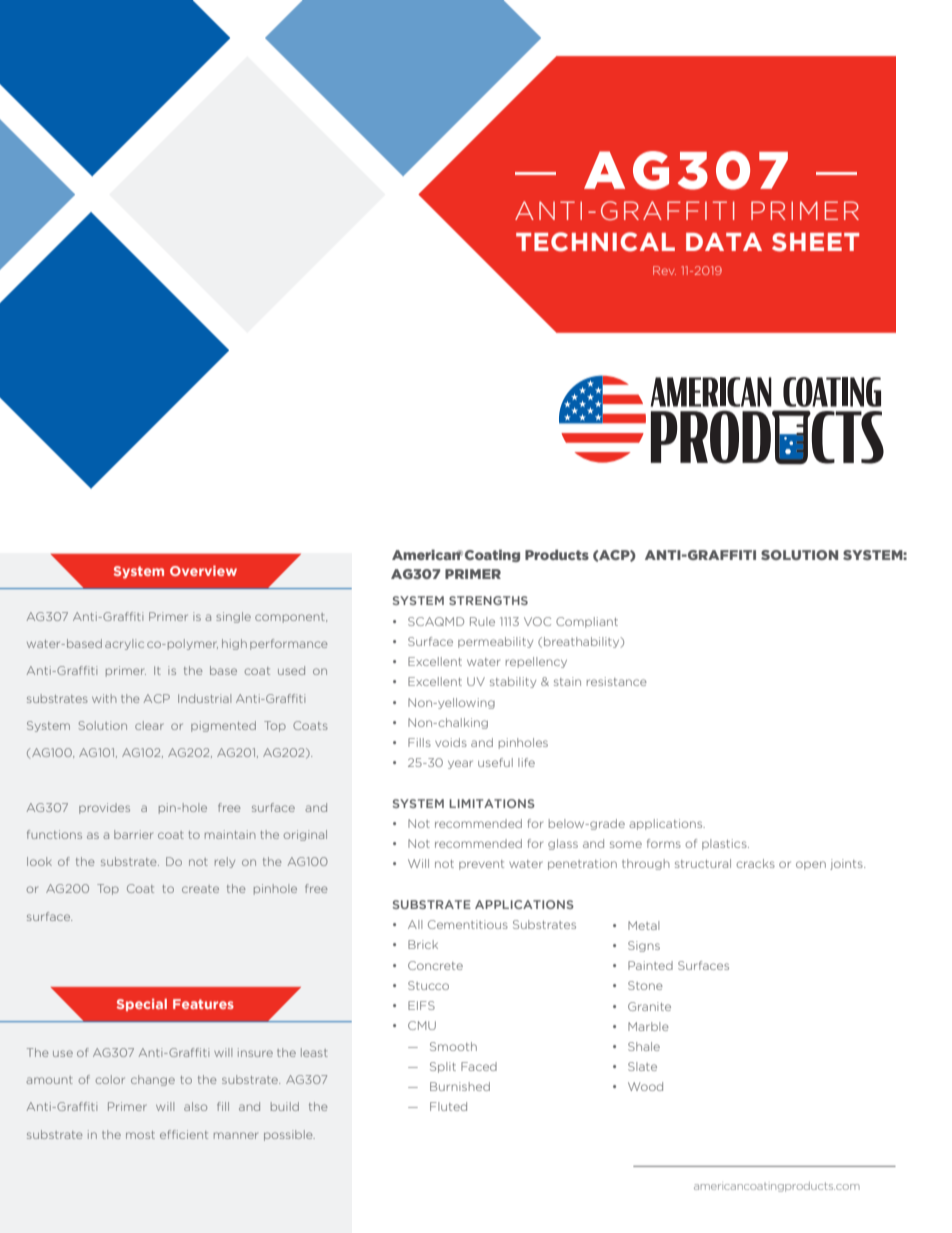 The width and height of the screenshot is (952, 1233). I want to click on SHEET, so click(815, 242).
